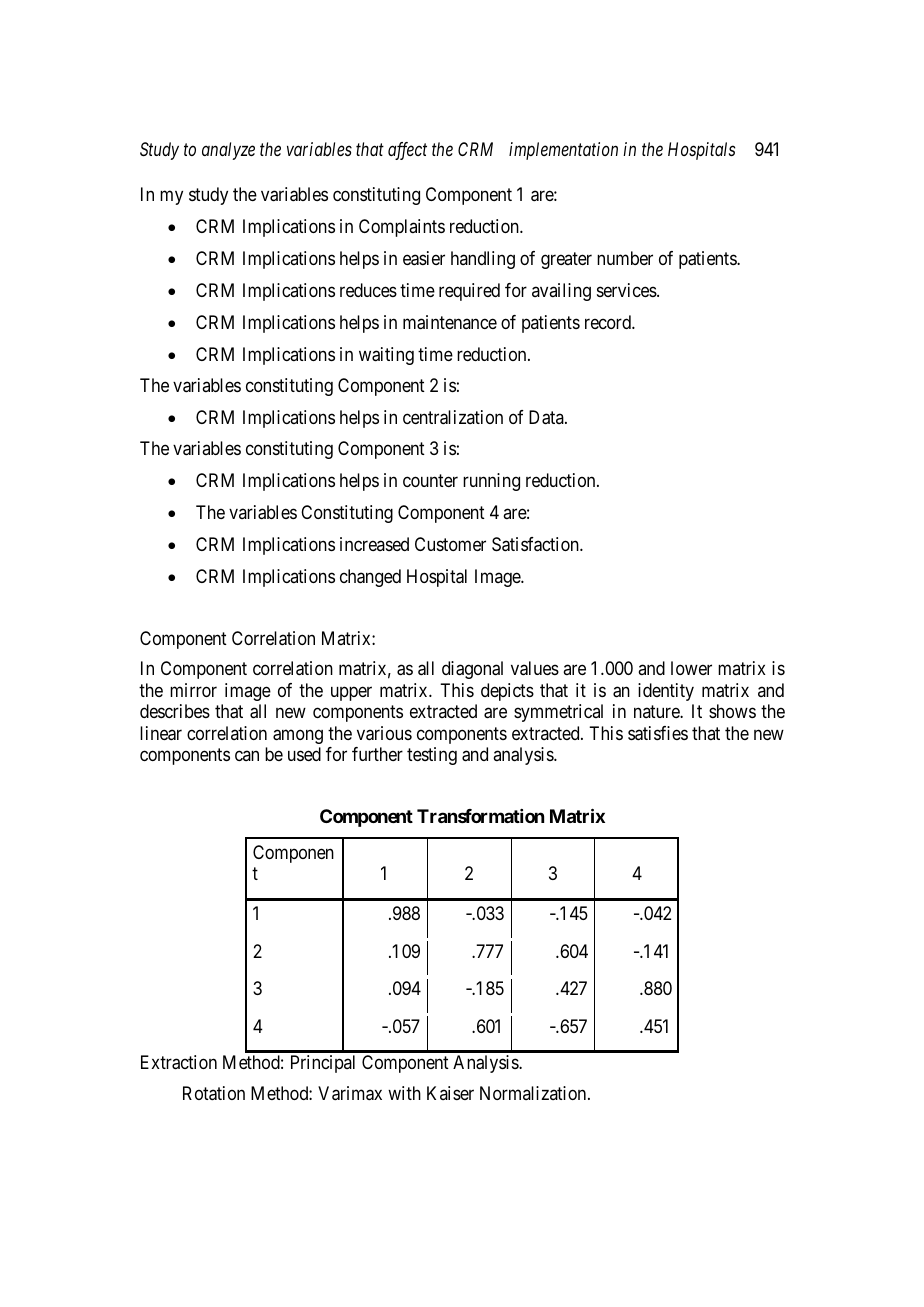 Image resolution: width=924 pixels, height=1307 pixels. I want to click on affect, so click(407, 151).
